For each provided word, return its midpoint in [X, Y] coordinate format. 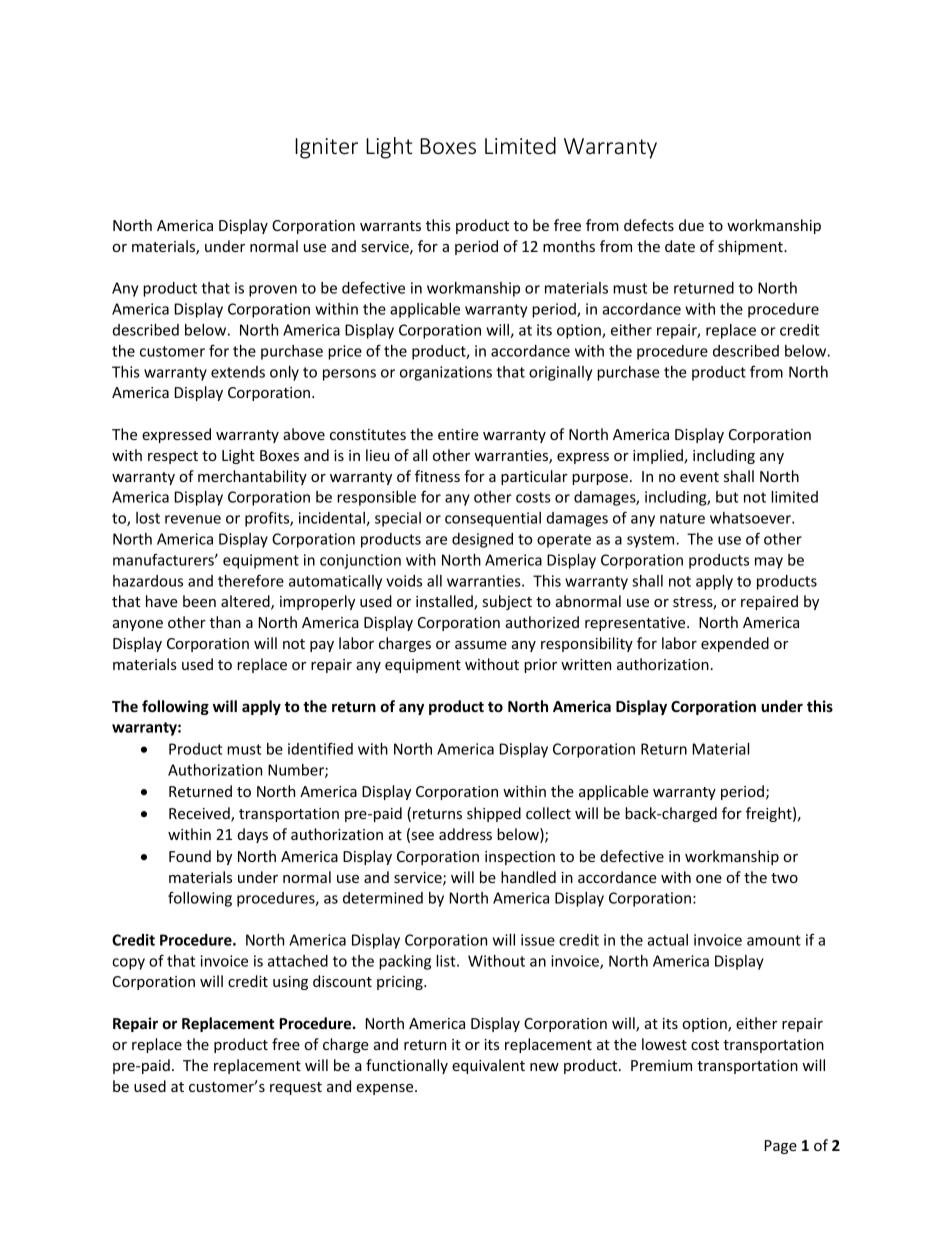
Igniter [326, 148]
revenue [193, 519]
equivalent [488, 1066]
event [699, 477]
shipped [494, 814]
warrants [390, 226]
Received [200, 814]
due [691, 225]
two [784, 878]
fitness [437, 476]
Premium [661, 1065]
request [296, 1088]
